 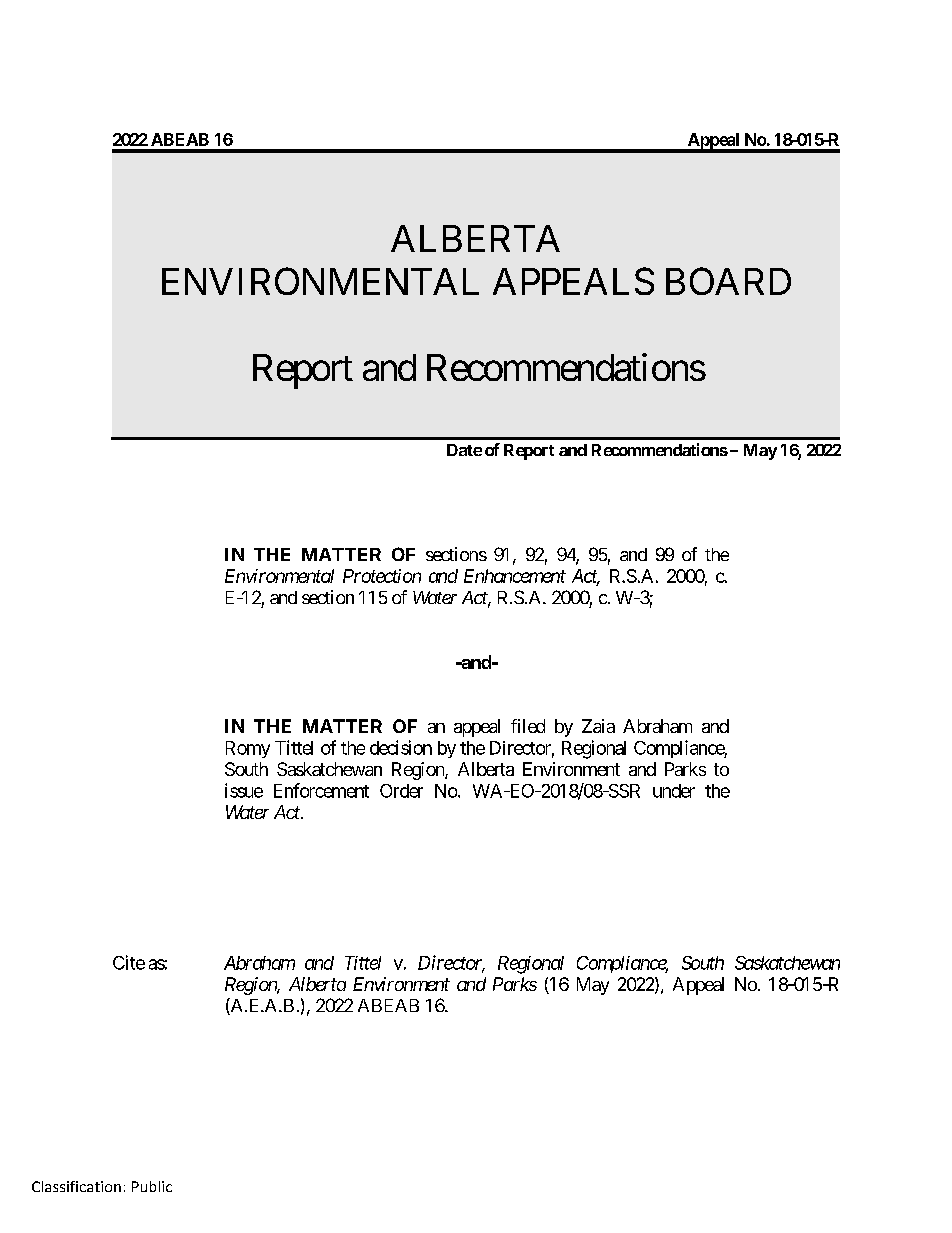 I want to click on decision, so click(x=401, y=747).
